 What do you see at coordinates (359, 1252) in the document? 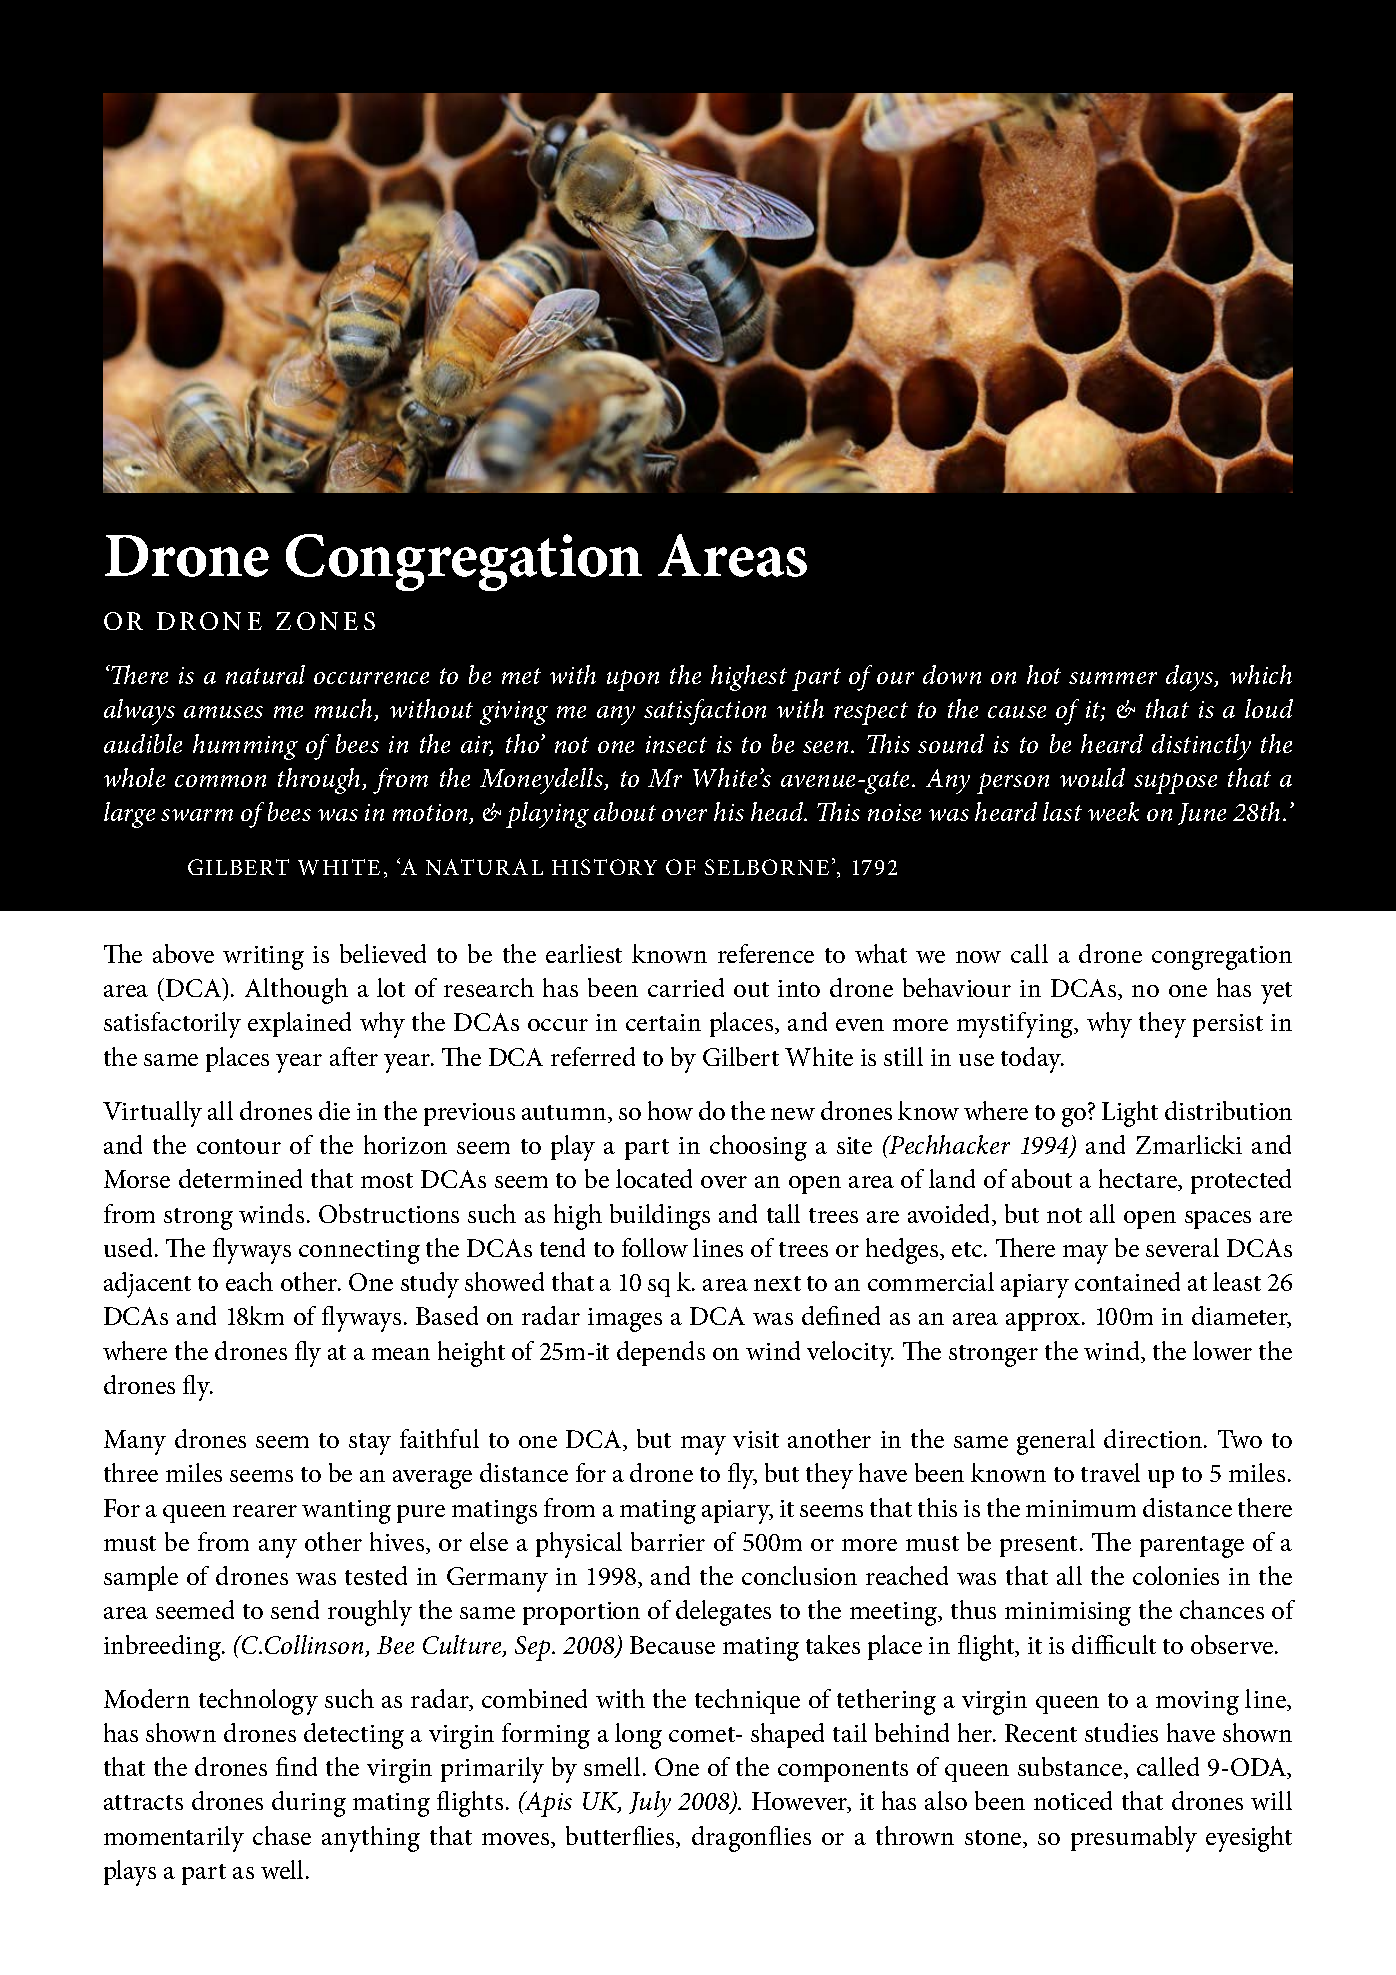
I see `connecting` at bounding box center [359, 1252].
